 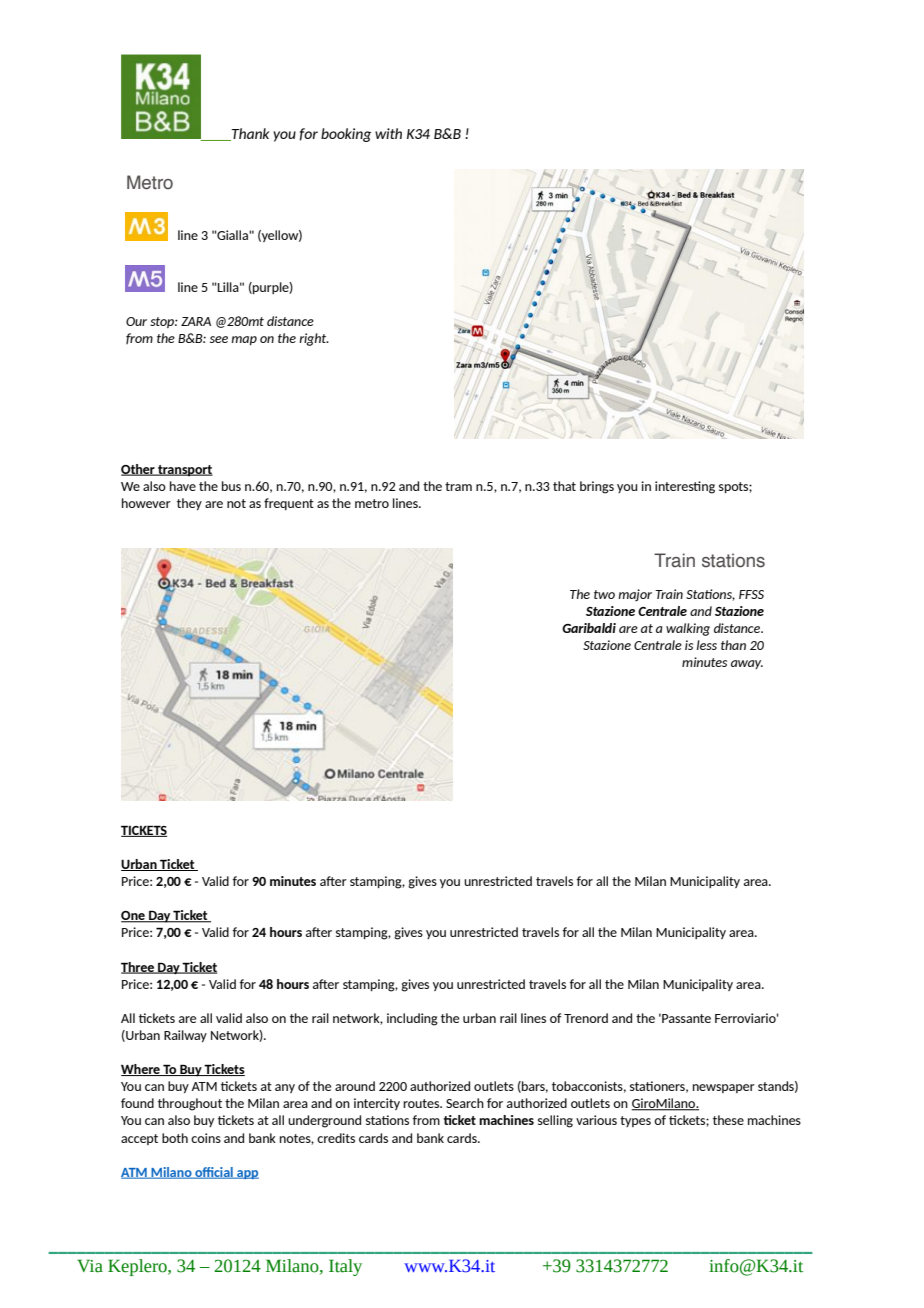 I want to click on they, so click(x=189, y=504).
